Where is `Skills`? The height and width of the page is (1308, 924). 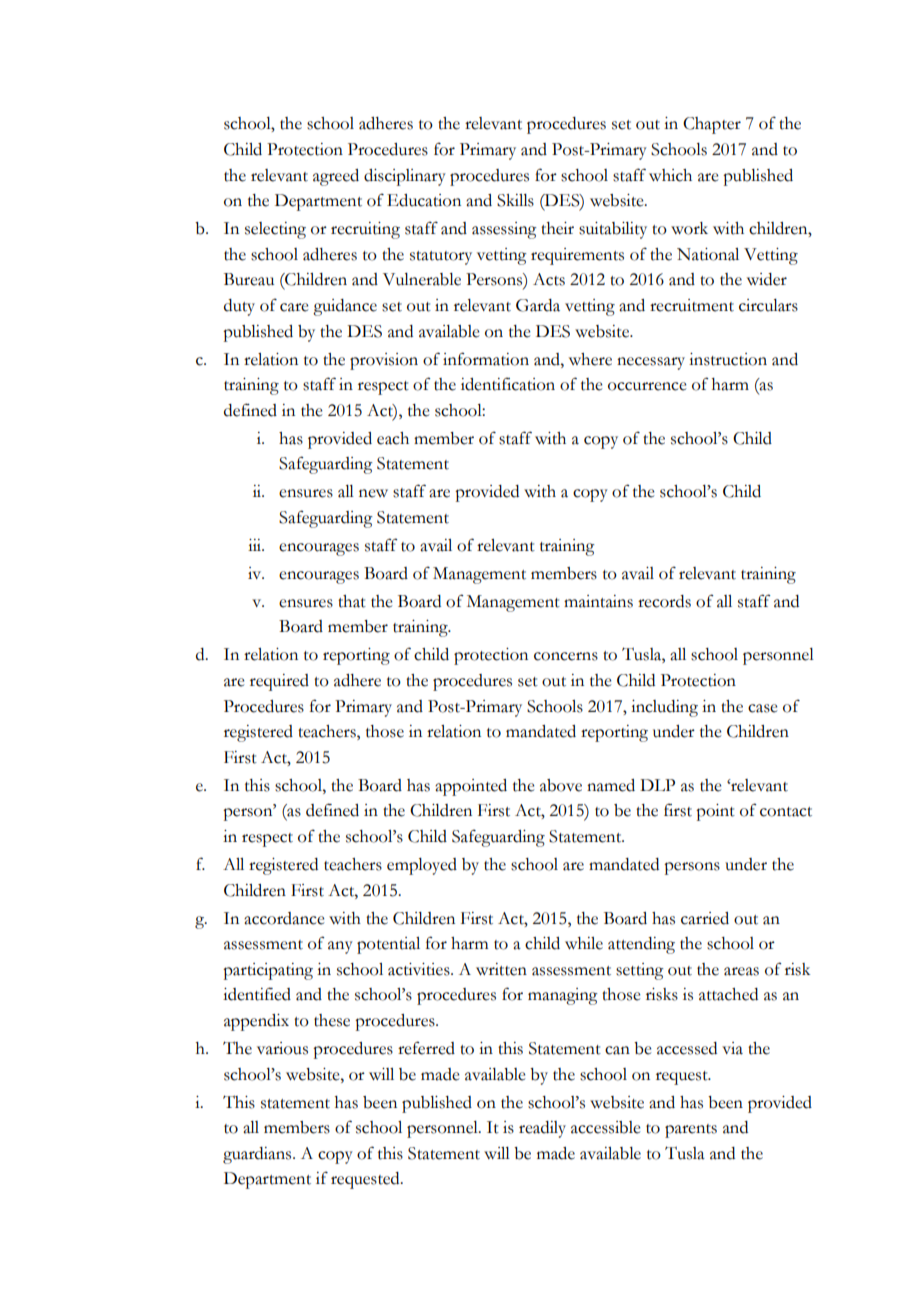 Skills is located at coordinates (515, 200).
